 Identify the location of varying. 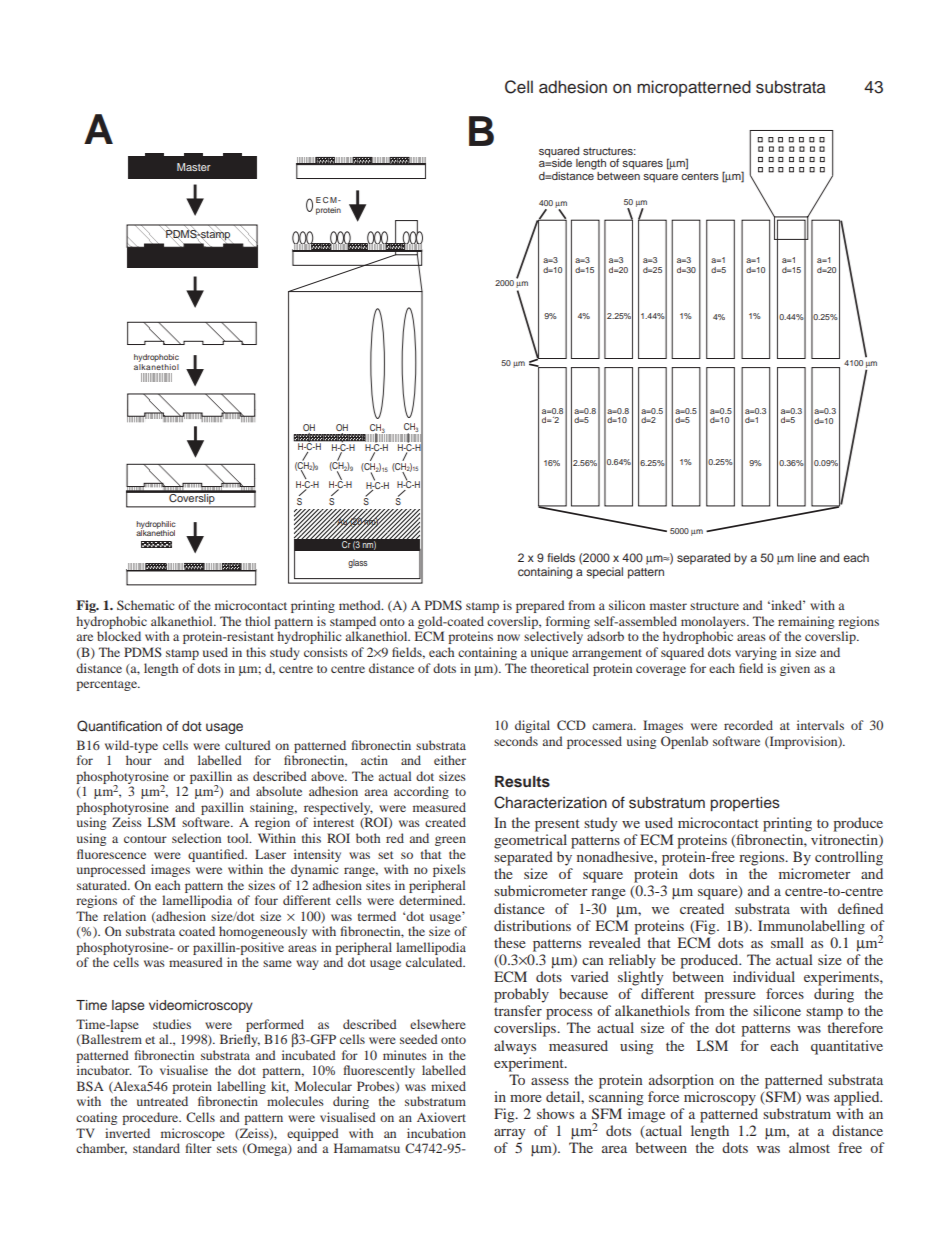
(756, 653).
